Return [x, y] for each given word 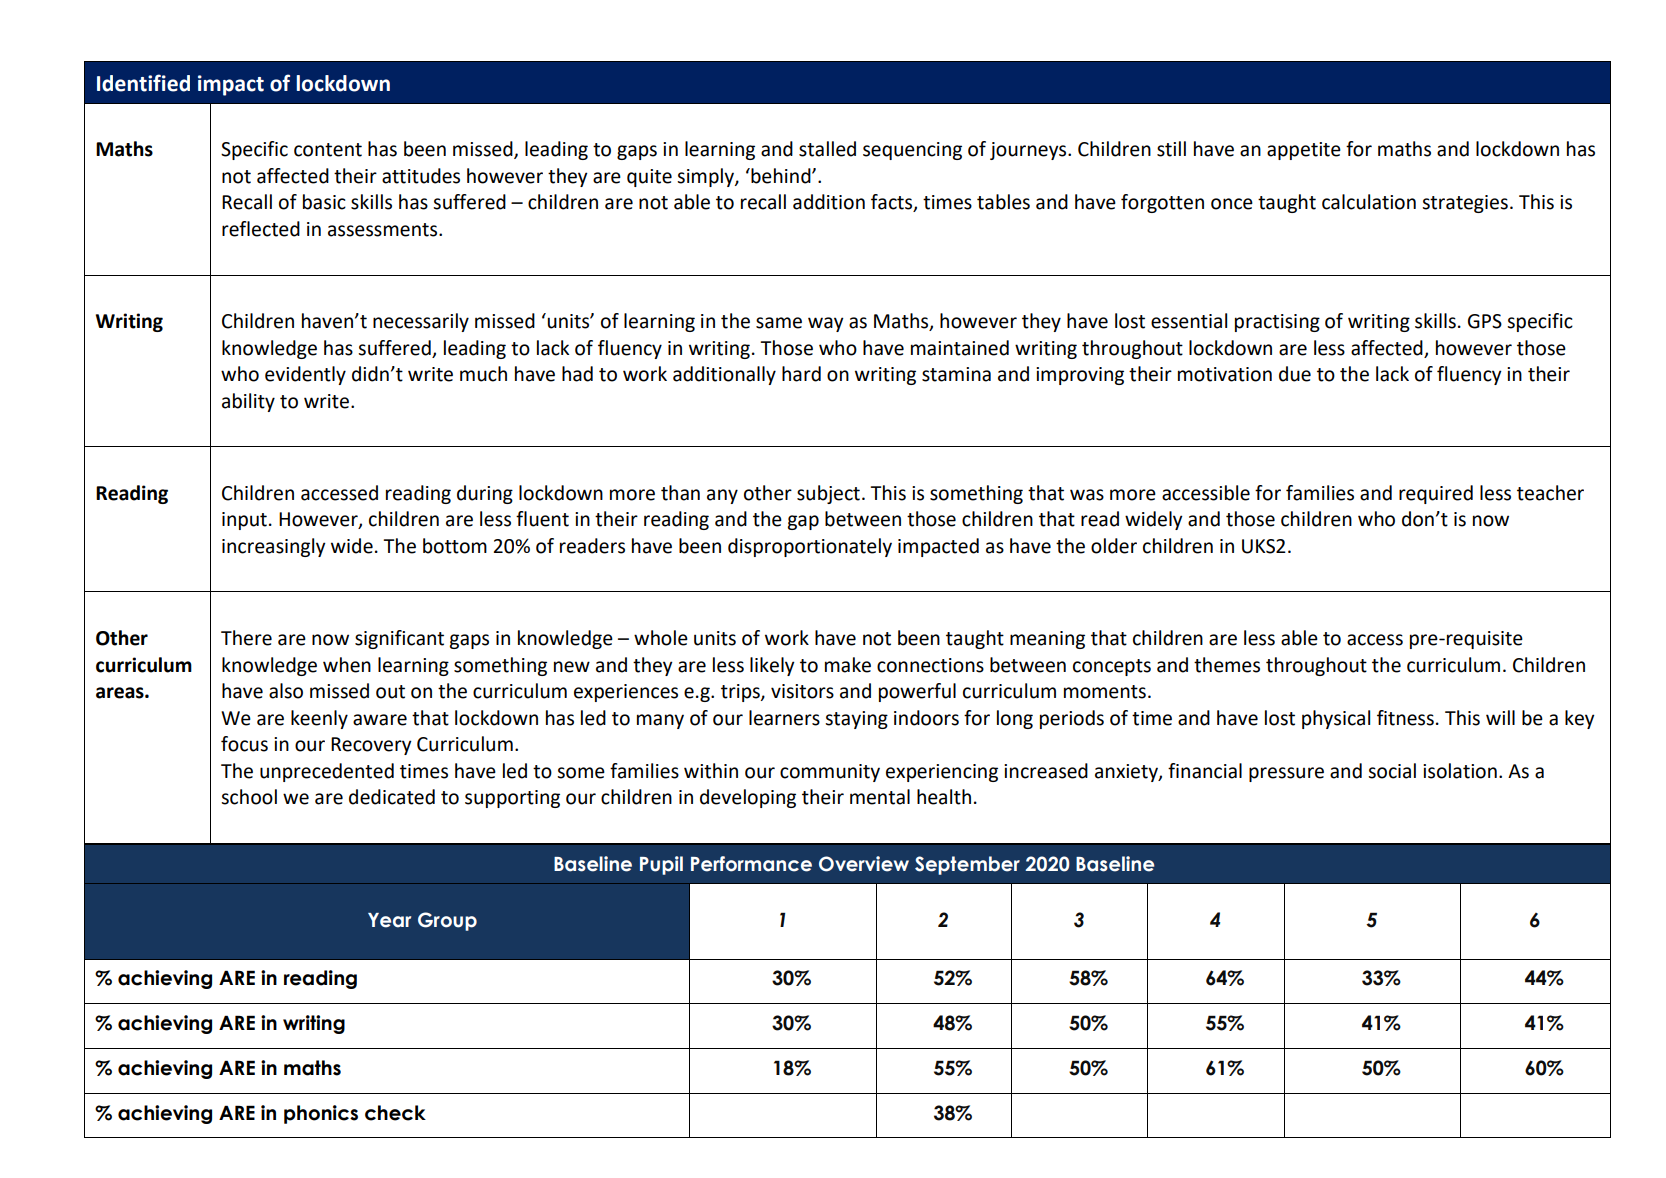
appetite [1304, 151]
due [1295, 374]
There [246, 638]
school [249, 797]
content [328, 150]
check [395, 1113]
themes [1227, 665]
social [1392, 771]
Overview [864, 864]
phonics [321, 1114]
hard [801, 374]
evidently [305, 375]
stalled [827, 149]
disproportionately [810, 547]
